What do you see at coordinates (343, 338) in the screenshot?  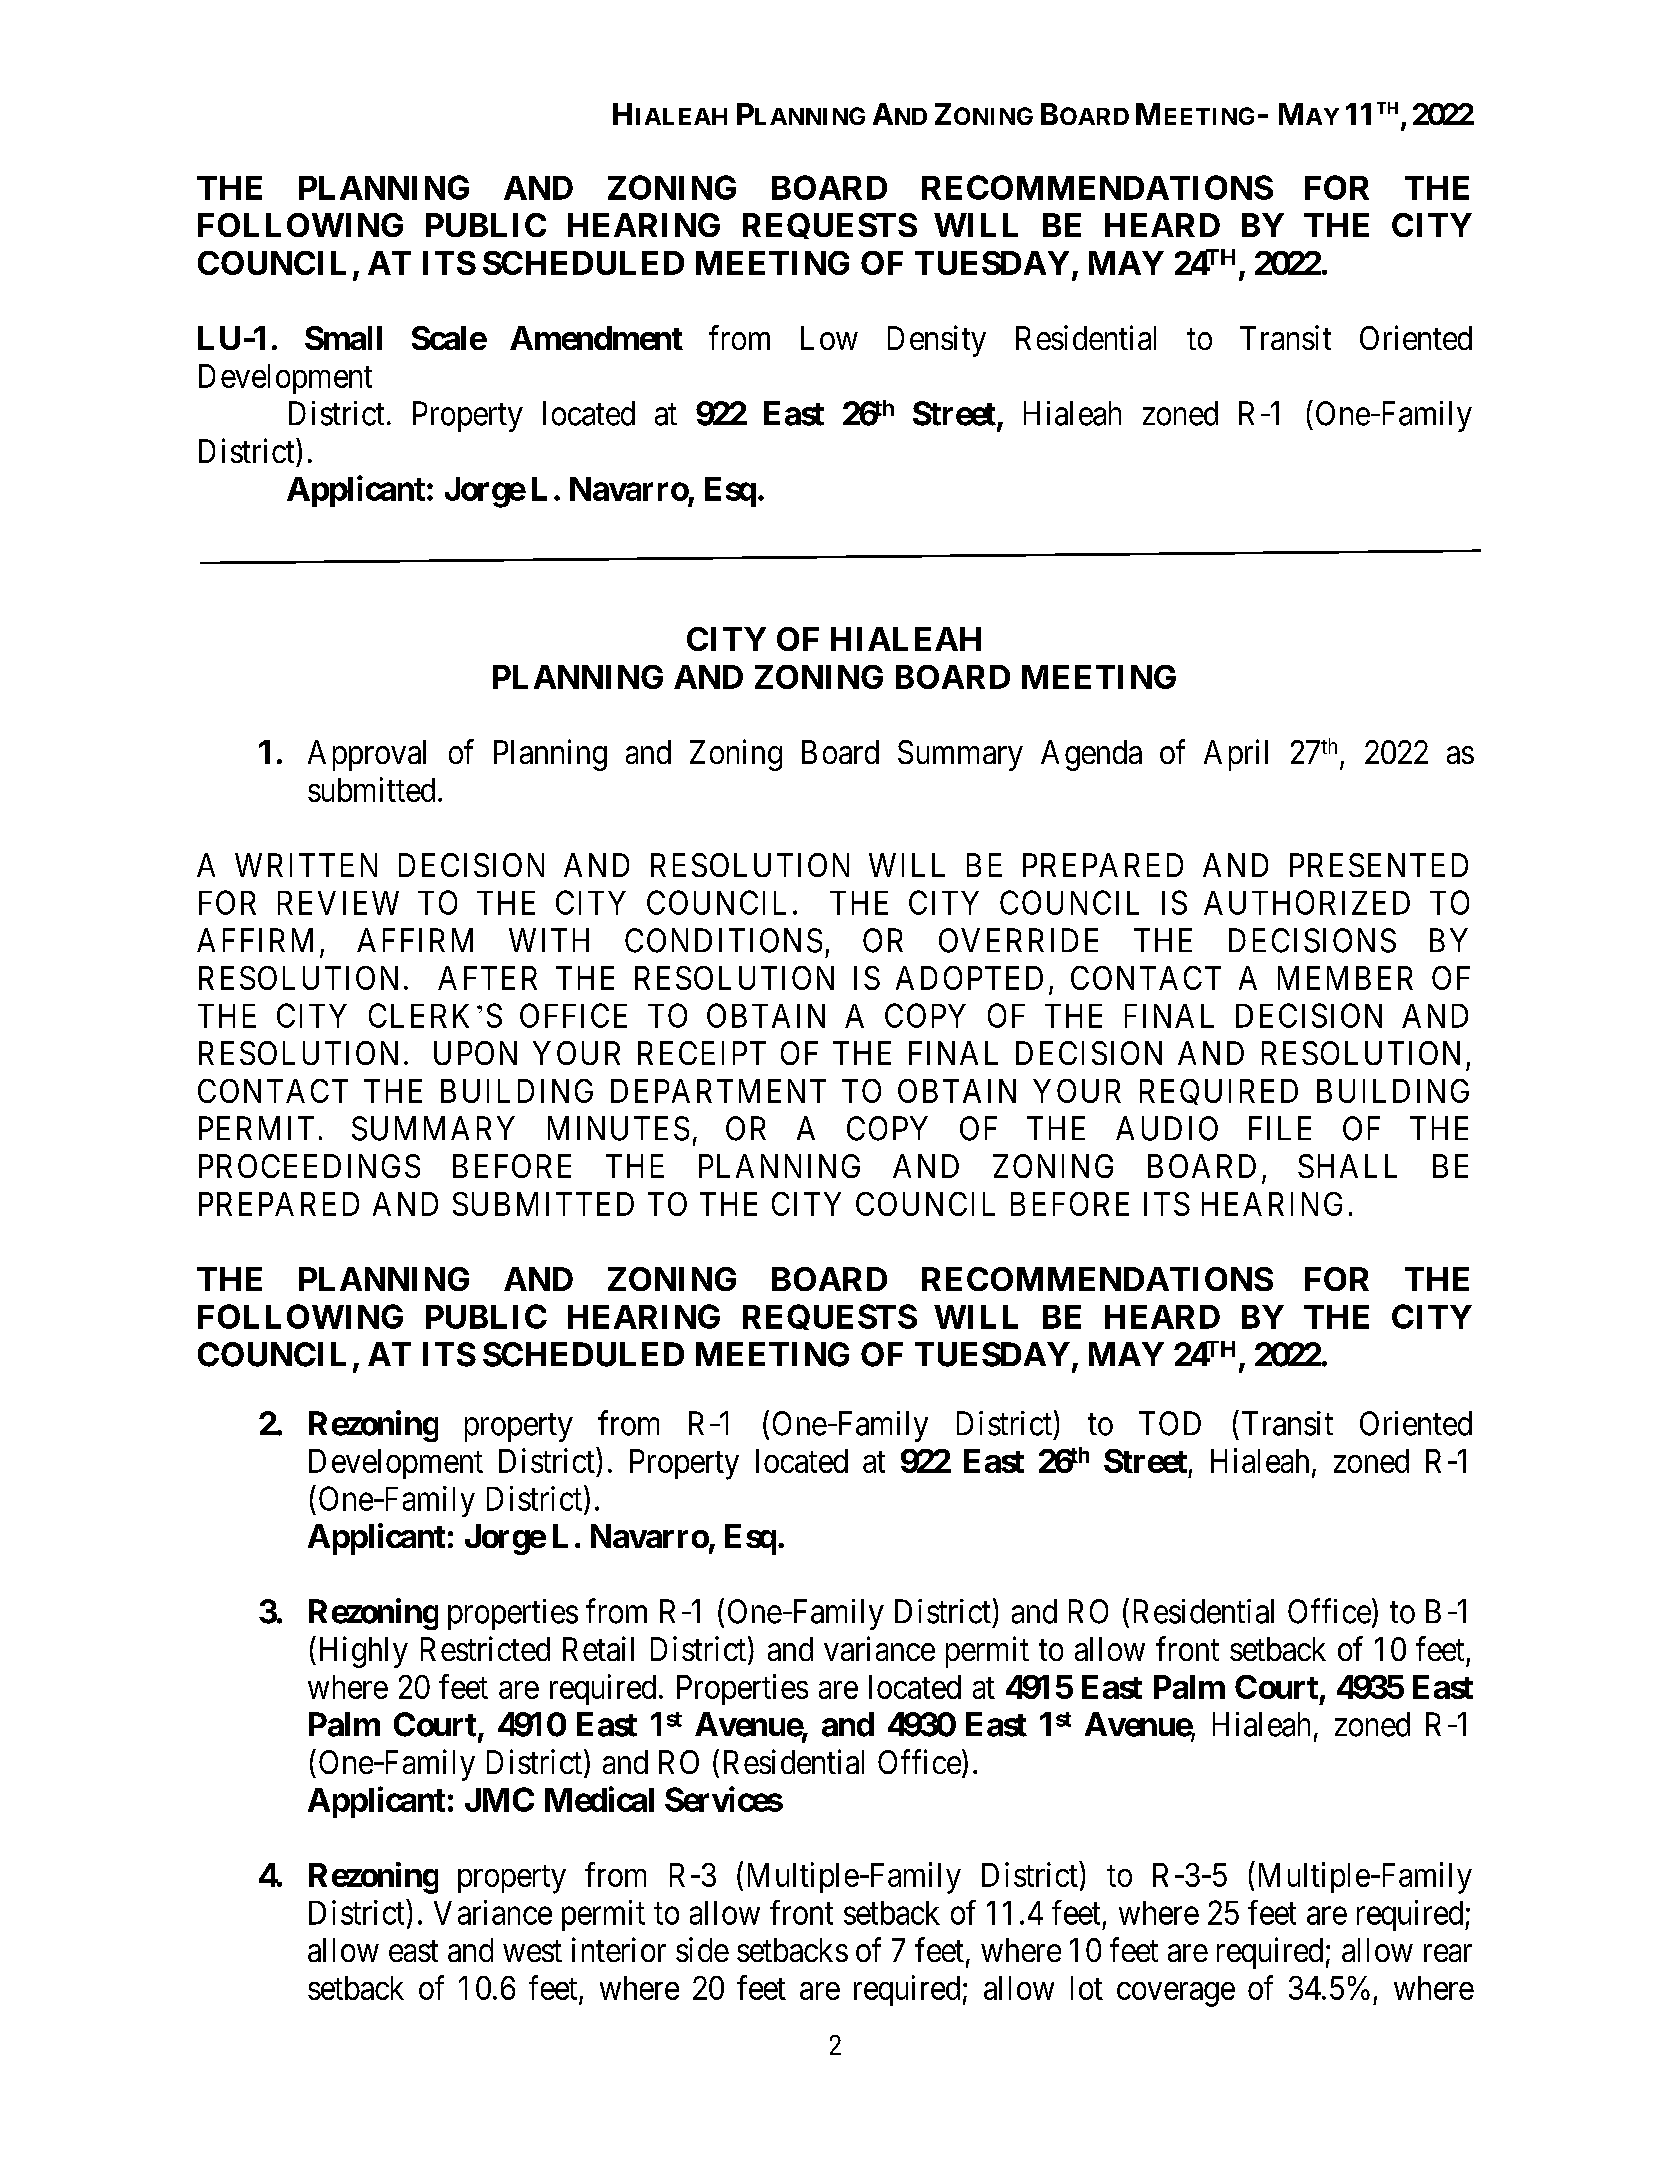 I see `Small` at bounding box center [343, 338].
